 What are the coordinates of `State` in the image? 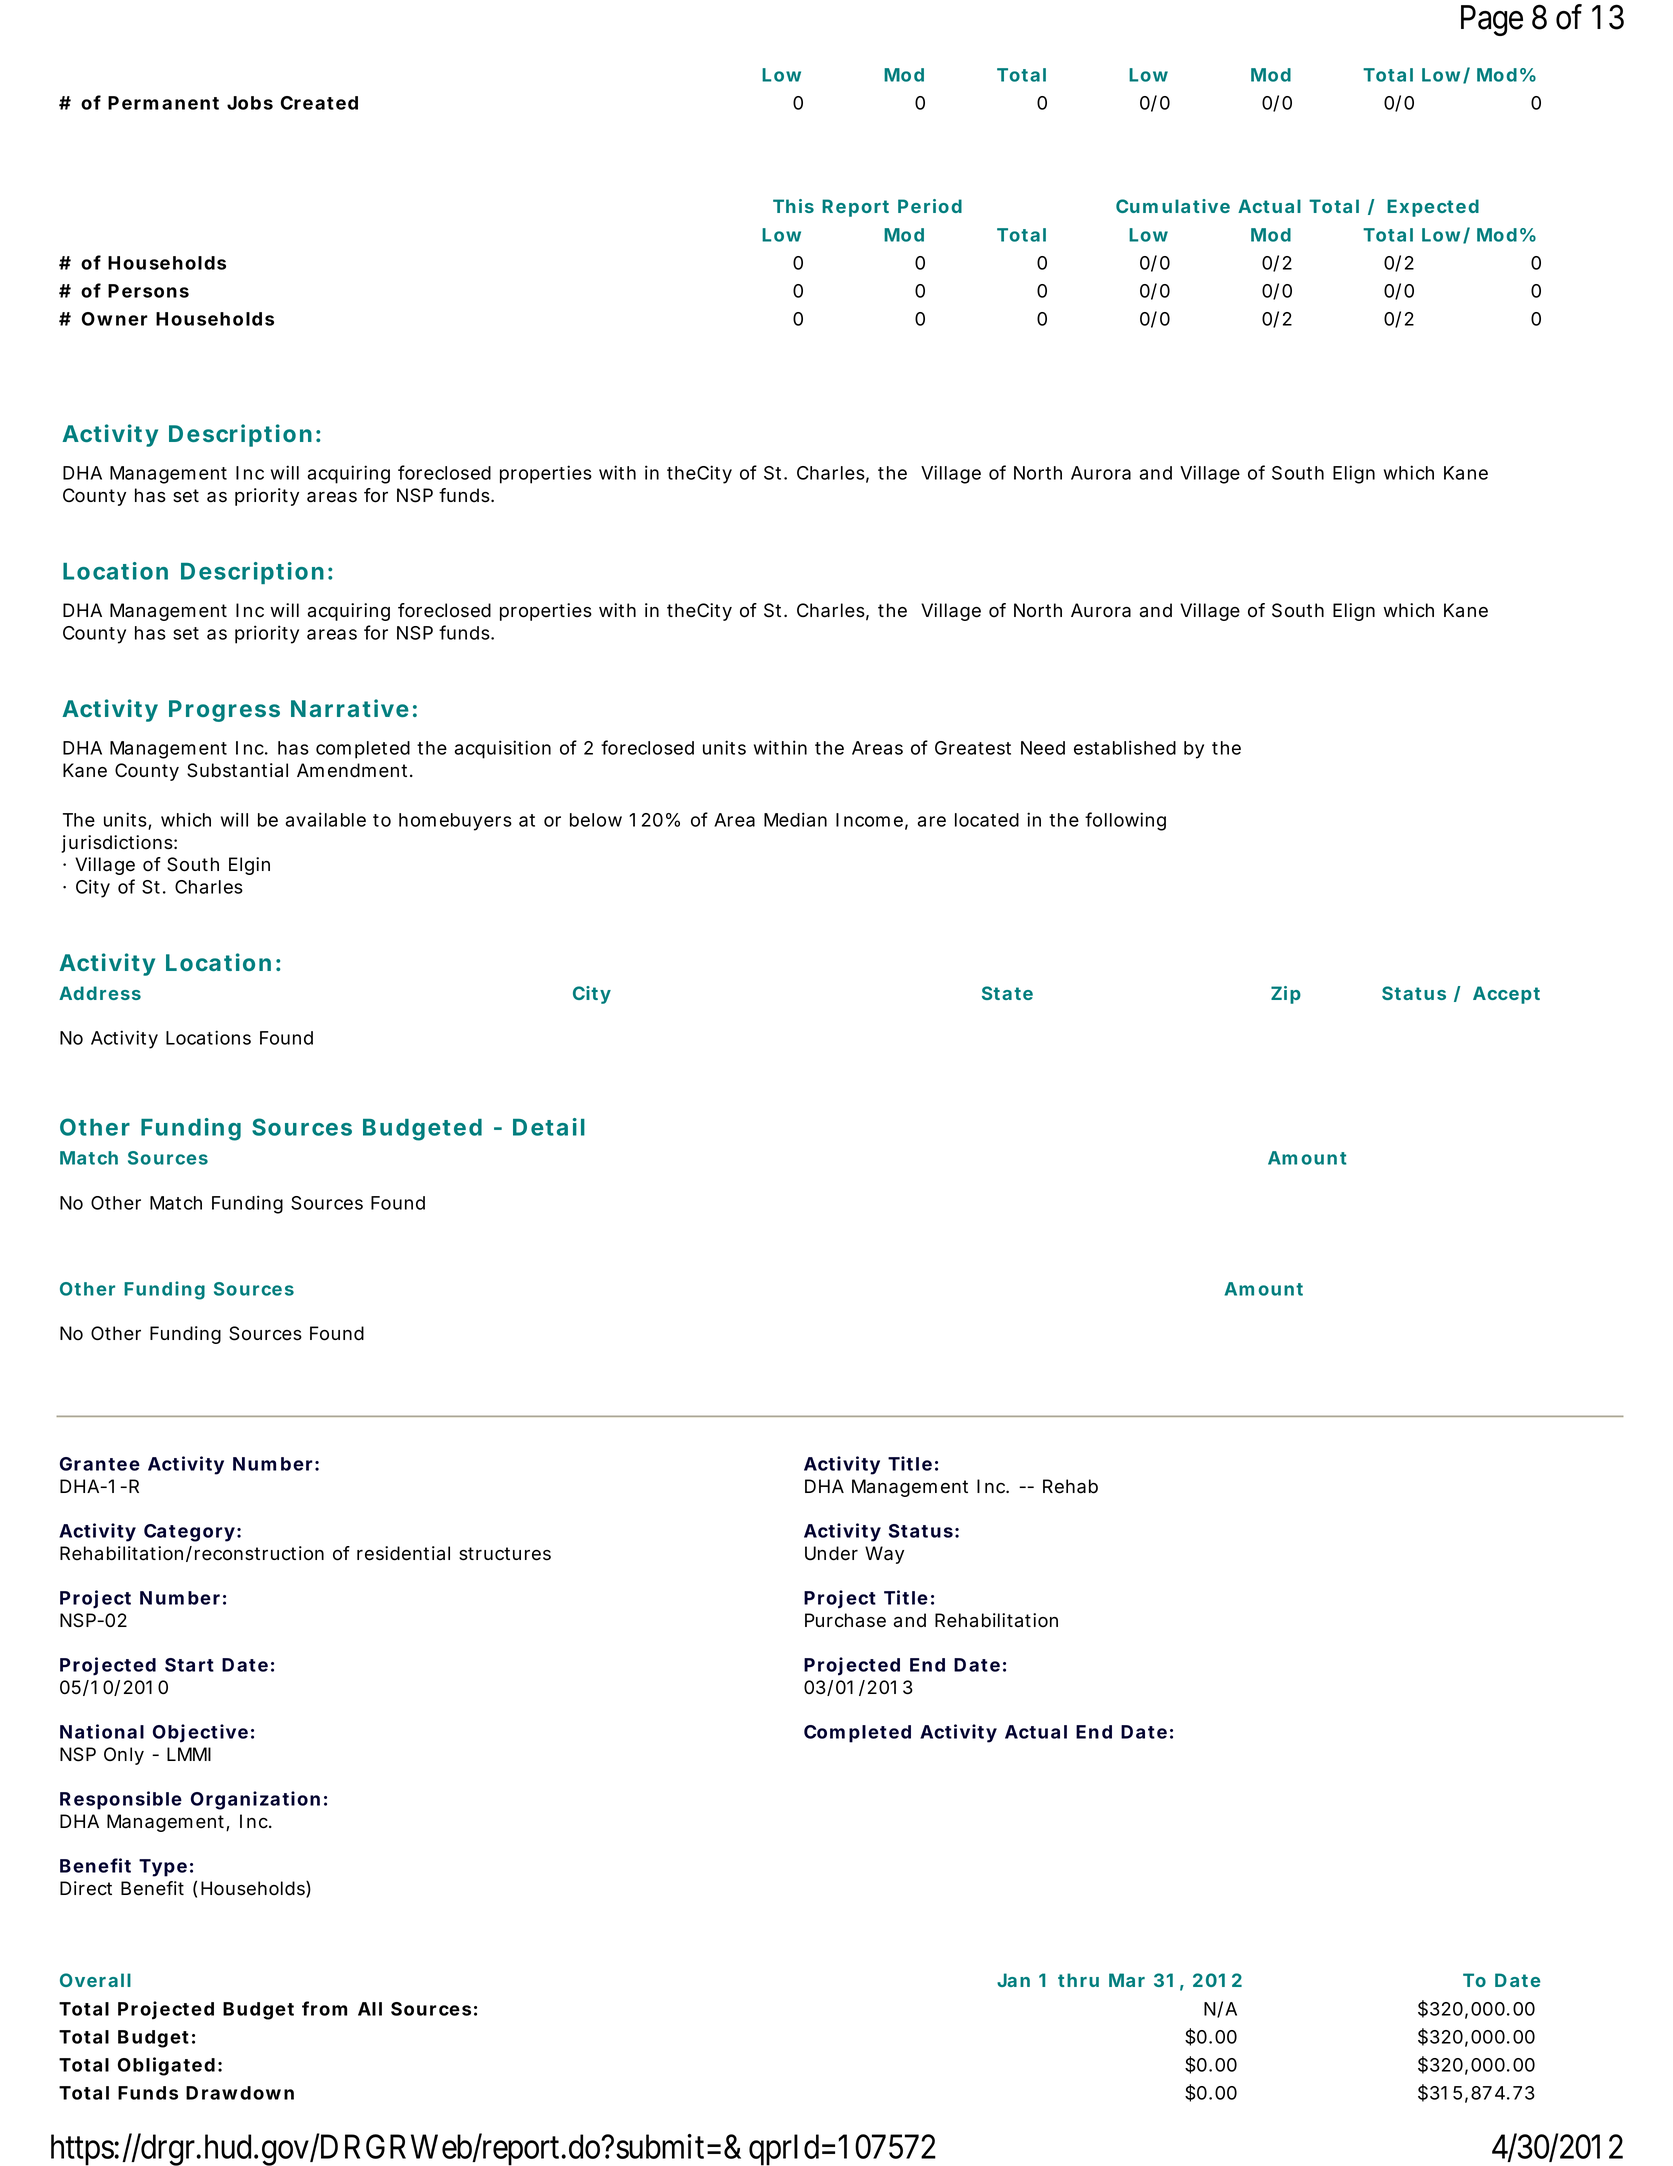 It's located at (1007, 993).
